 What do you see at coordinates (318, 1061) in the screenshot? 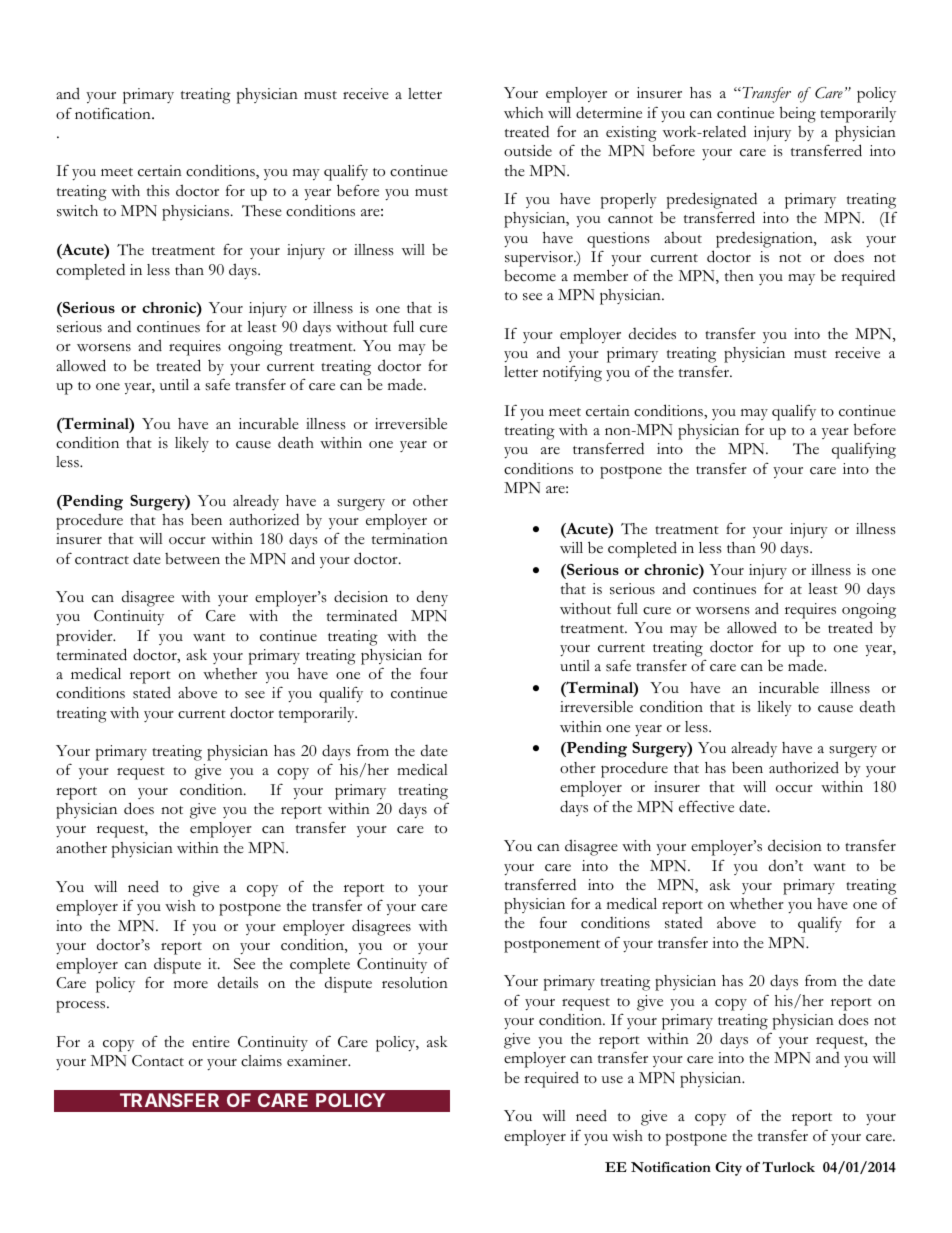
I see `examiner` at bounding box center [318, 1061].
